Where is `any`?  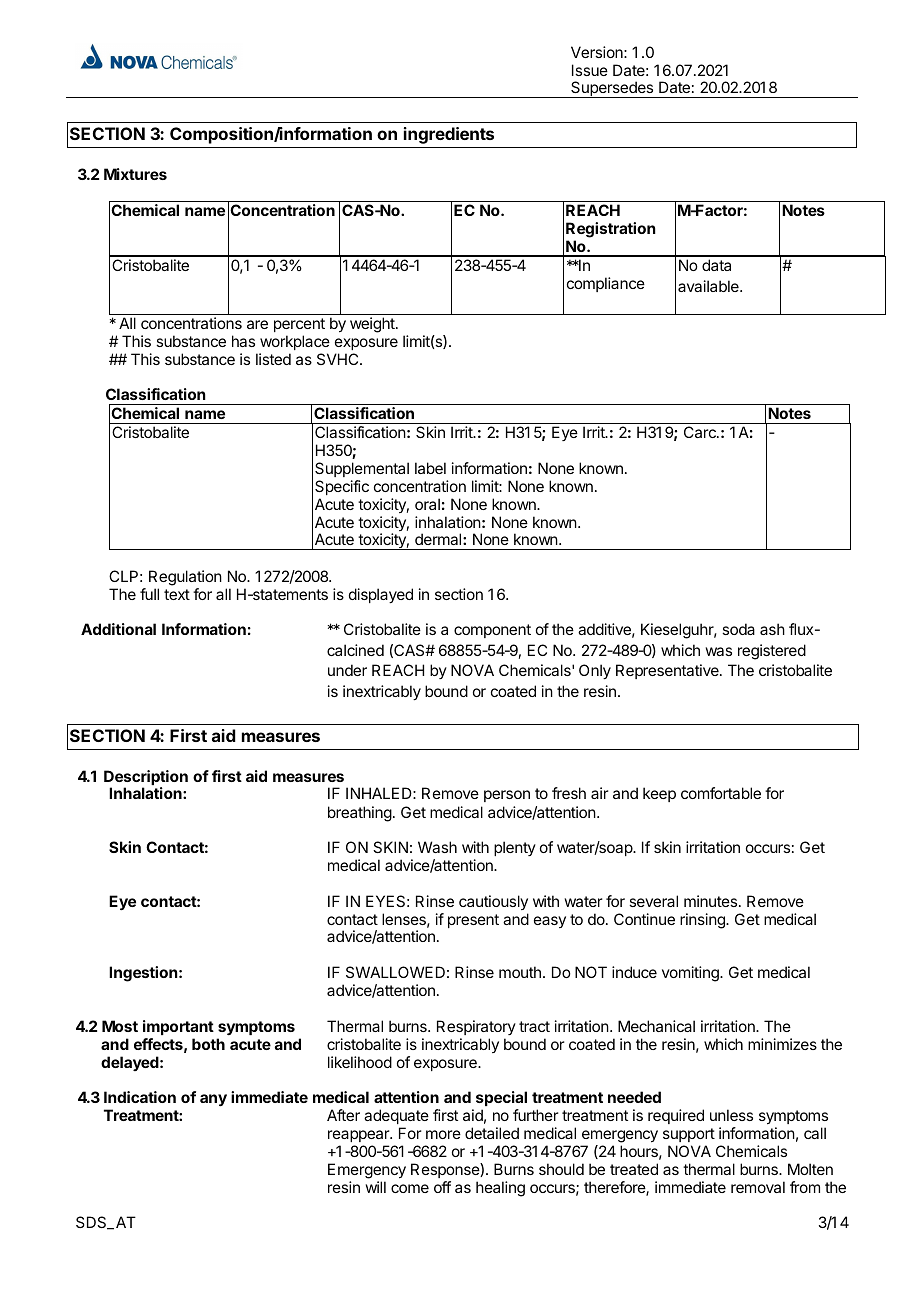
any is located at coordinates (213, 1100).
